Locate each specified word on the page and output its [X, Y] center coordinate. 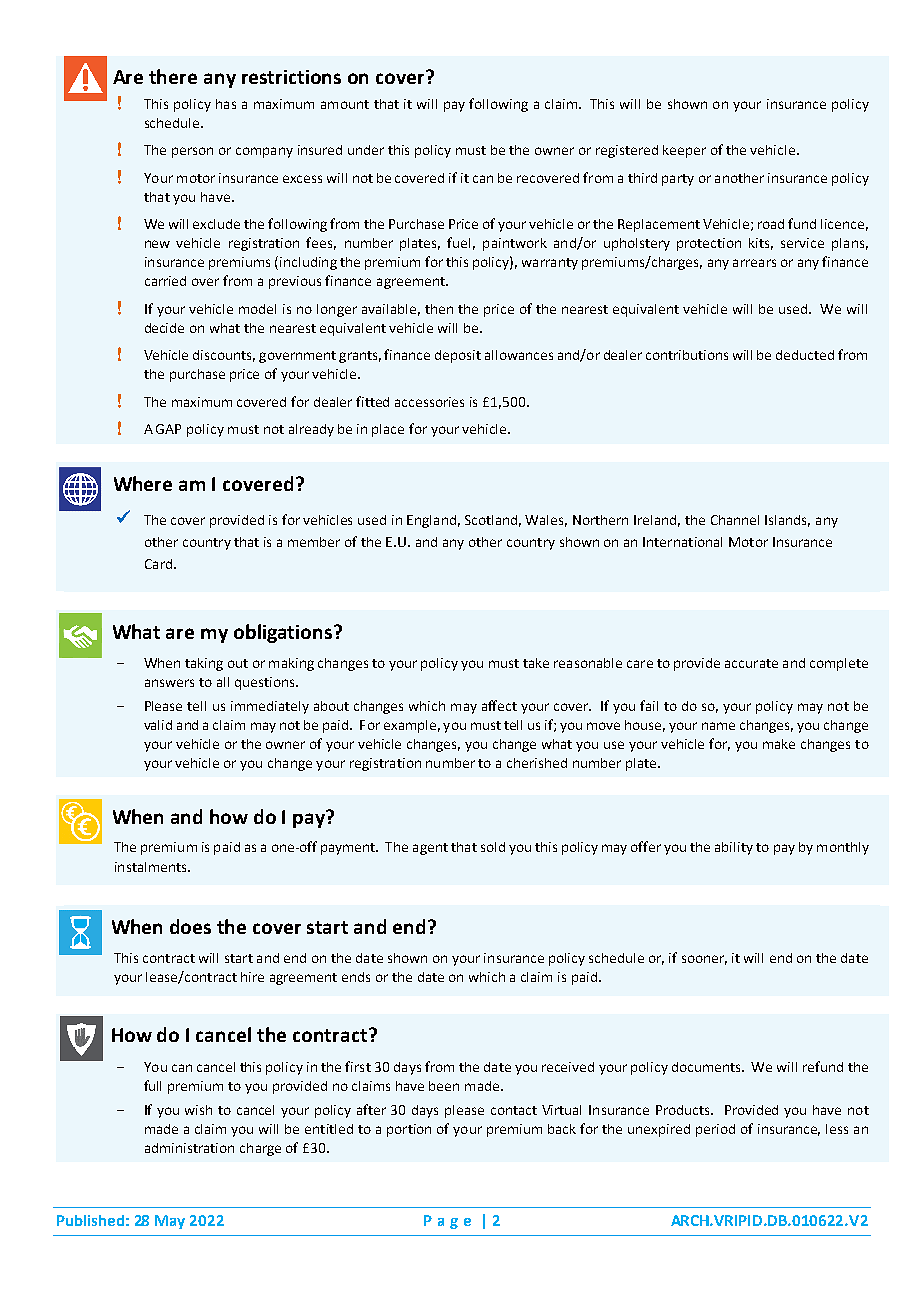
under [366, 150]
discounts [224, 356]
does [190, 926]
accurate [751, 663]
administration [189, 1148]
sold [493, 847]
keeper [684, 151]
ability [734, 848]
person [192, 152]
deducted [805, 355]
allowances [519, 355]
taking [204, 664]
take [536, 663]
